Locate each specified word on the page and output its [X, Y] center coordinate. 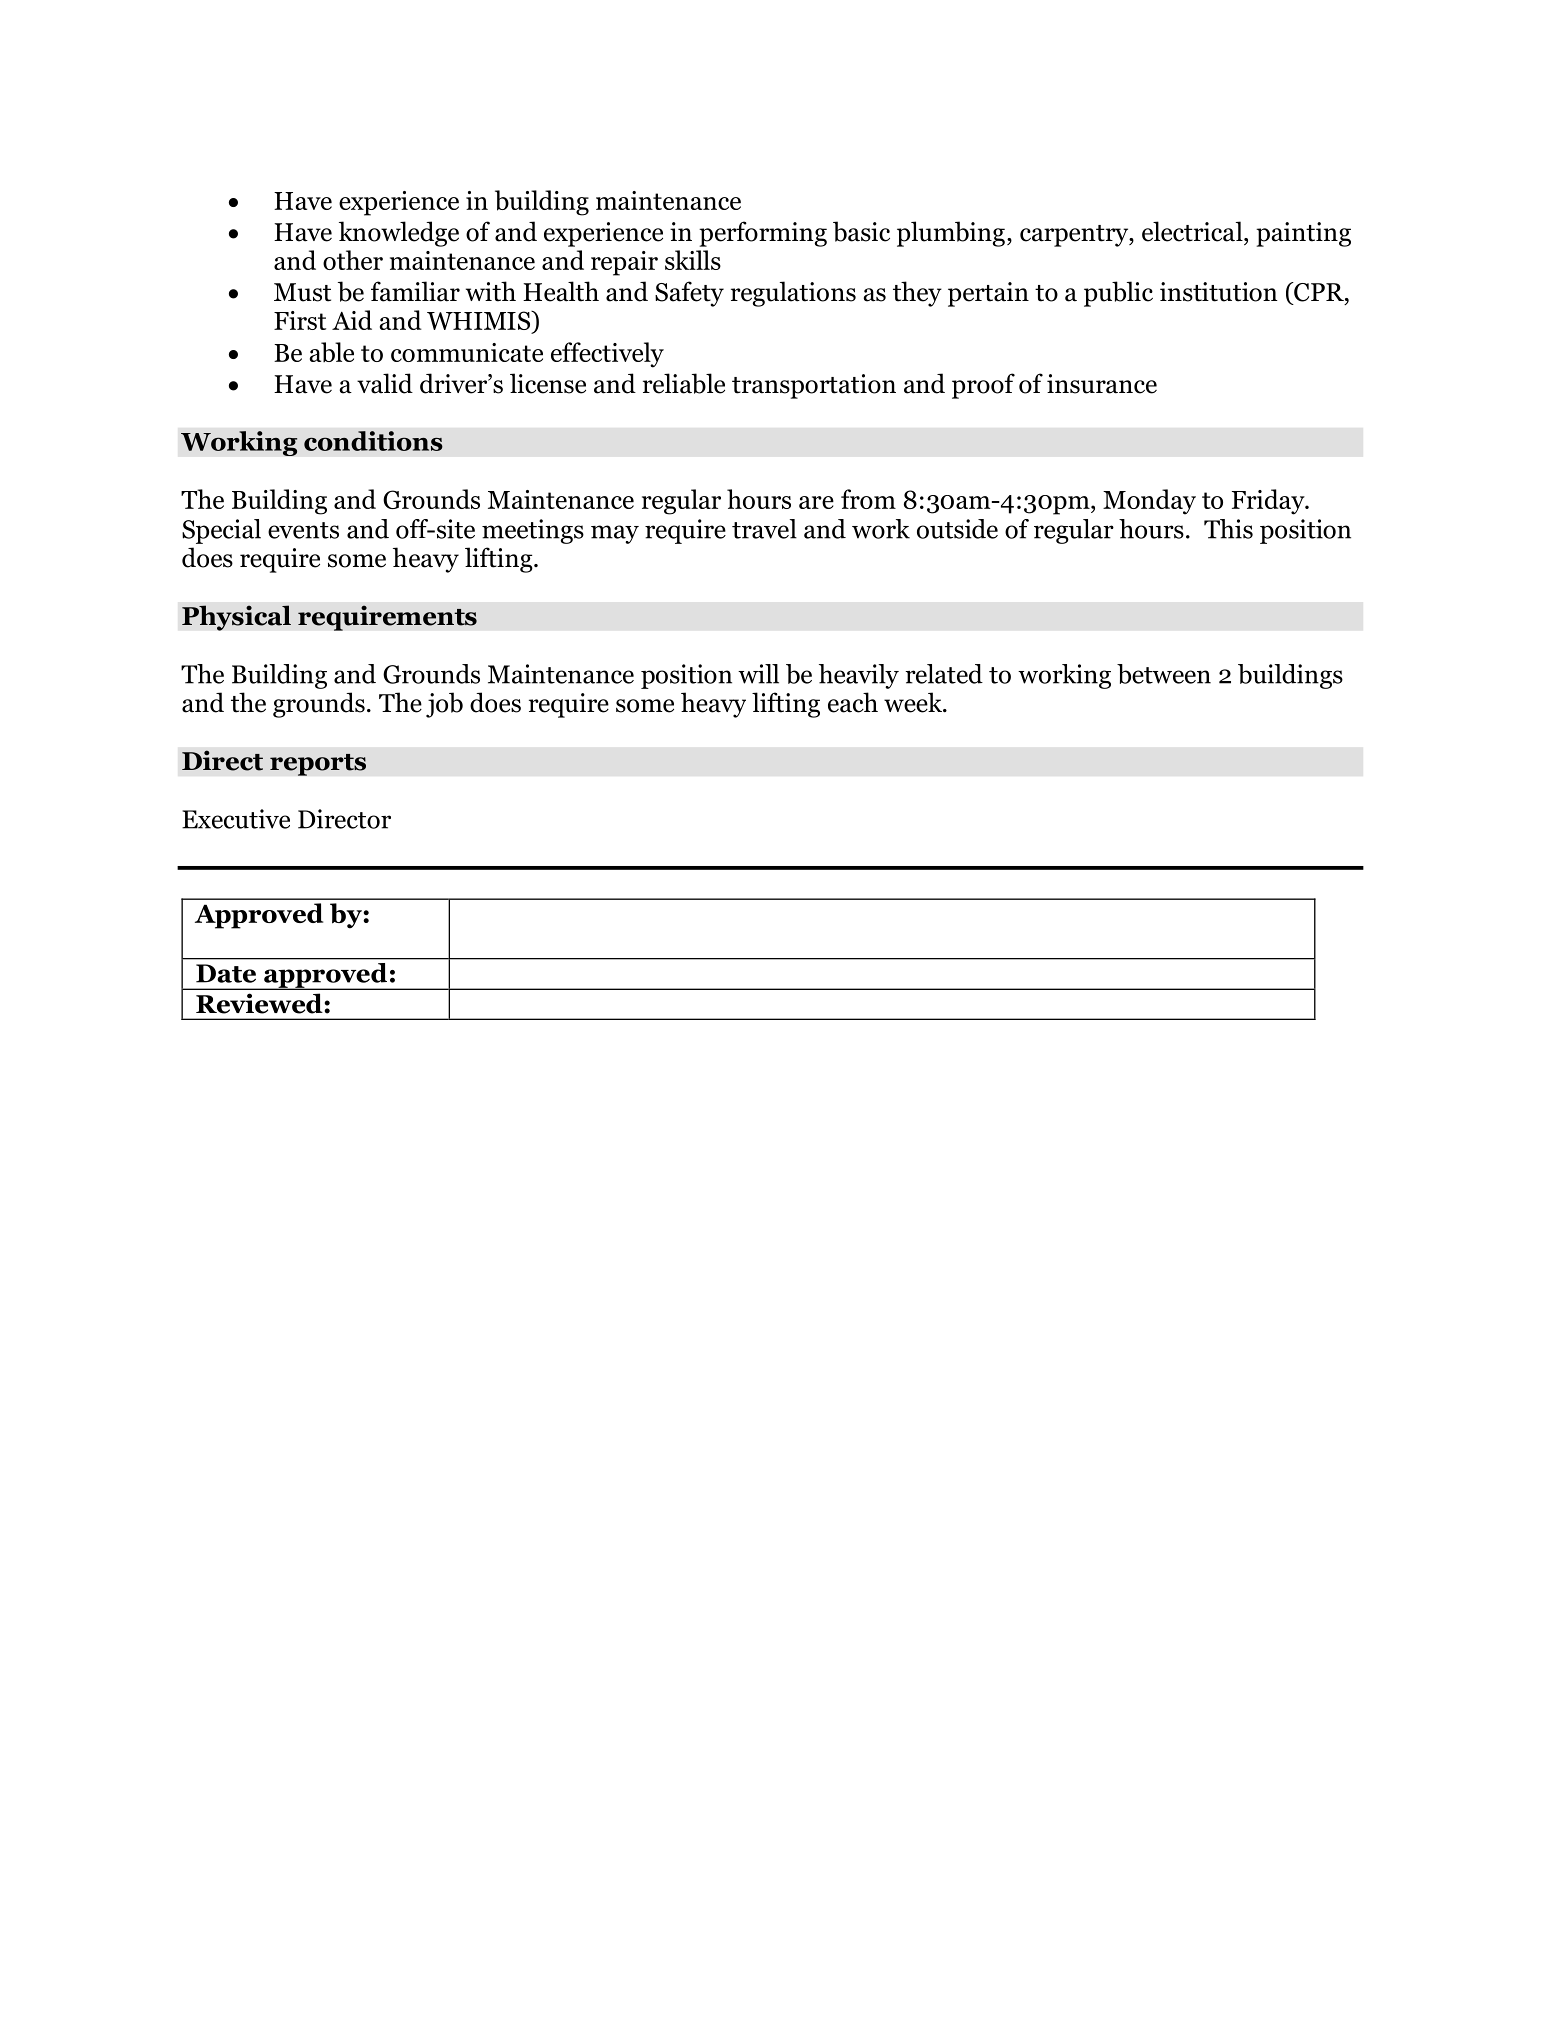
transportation [814, 386]
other [353, 260]
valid [385, 383]
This [1228, 529]
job [444, 705]
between [1164, 674]
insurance [1102, 384]
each [853, 702]
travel [764, 529]
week [914, 702]
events [303, 530]
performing [763, 234]
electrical [1193, 231]
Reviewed [259, 1003]
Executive [236, 819]
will [758, 674]
